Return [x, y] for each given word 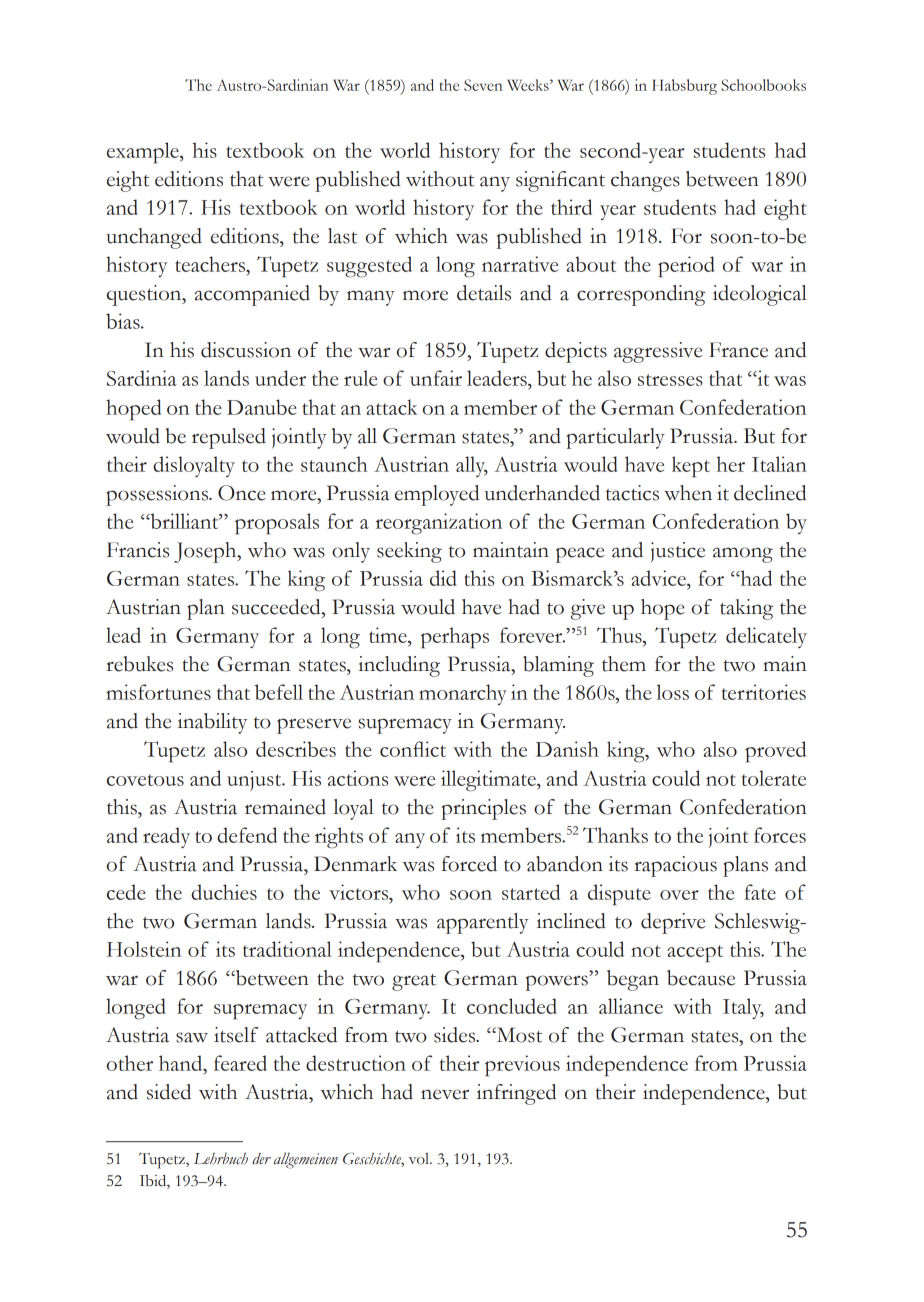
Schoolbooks [763, 85]
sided [169, 1092]
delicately [766, 637]
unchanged [154, 238]
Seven [483, 85]
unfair [436, 378]
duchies [224, 892]
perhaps [455, 638]
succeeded [277, 607]
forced [469, 864]
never [445, 1094]
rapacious [675, 866]
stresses [670, 380]
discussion [246, 350]
